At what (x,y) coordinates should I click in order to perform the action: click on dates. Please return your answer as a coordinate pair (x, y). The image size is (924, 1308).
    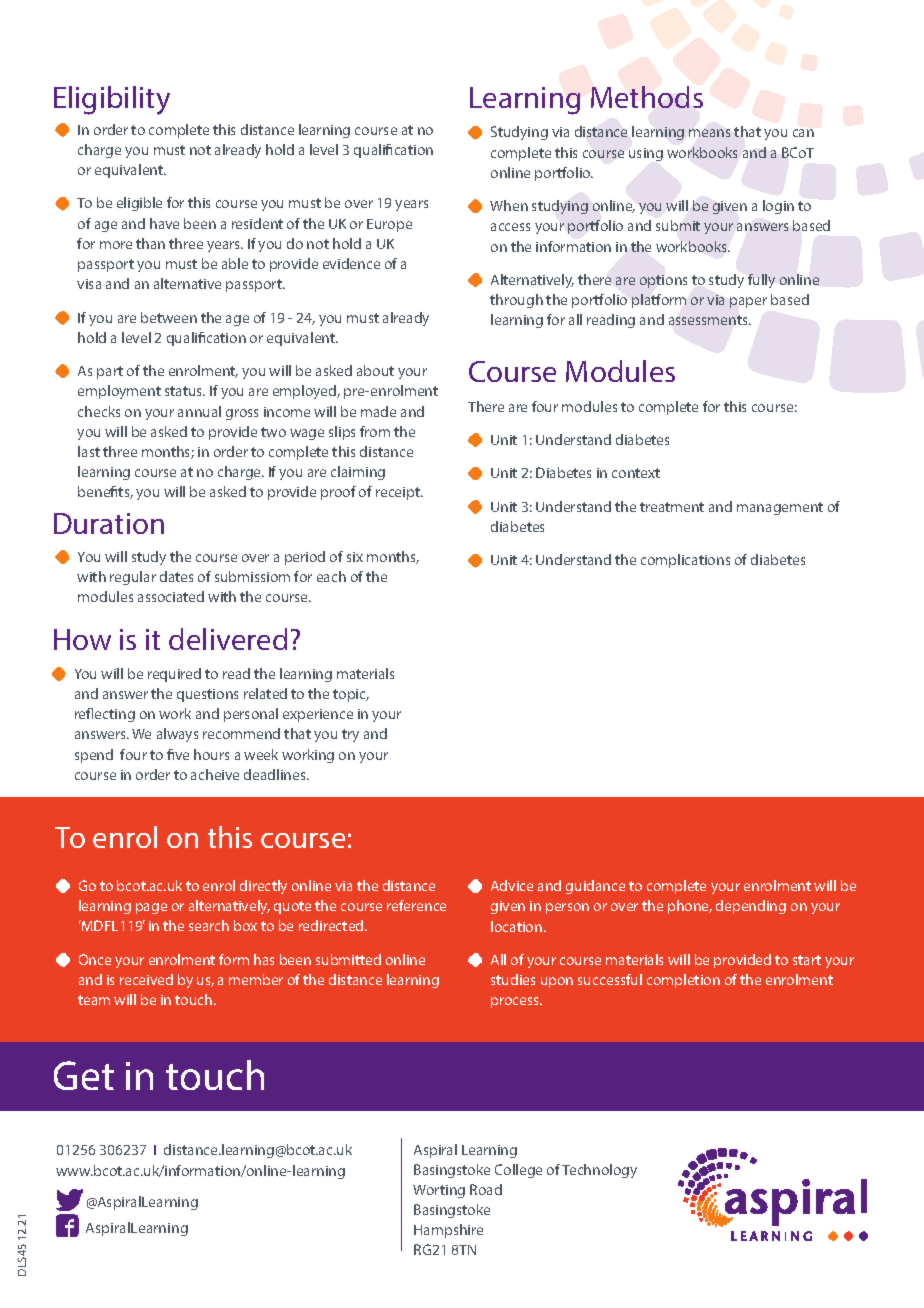
    Looking at the image, I should click on (176, 576).
